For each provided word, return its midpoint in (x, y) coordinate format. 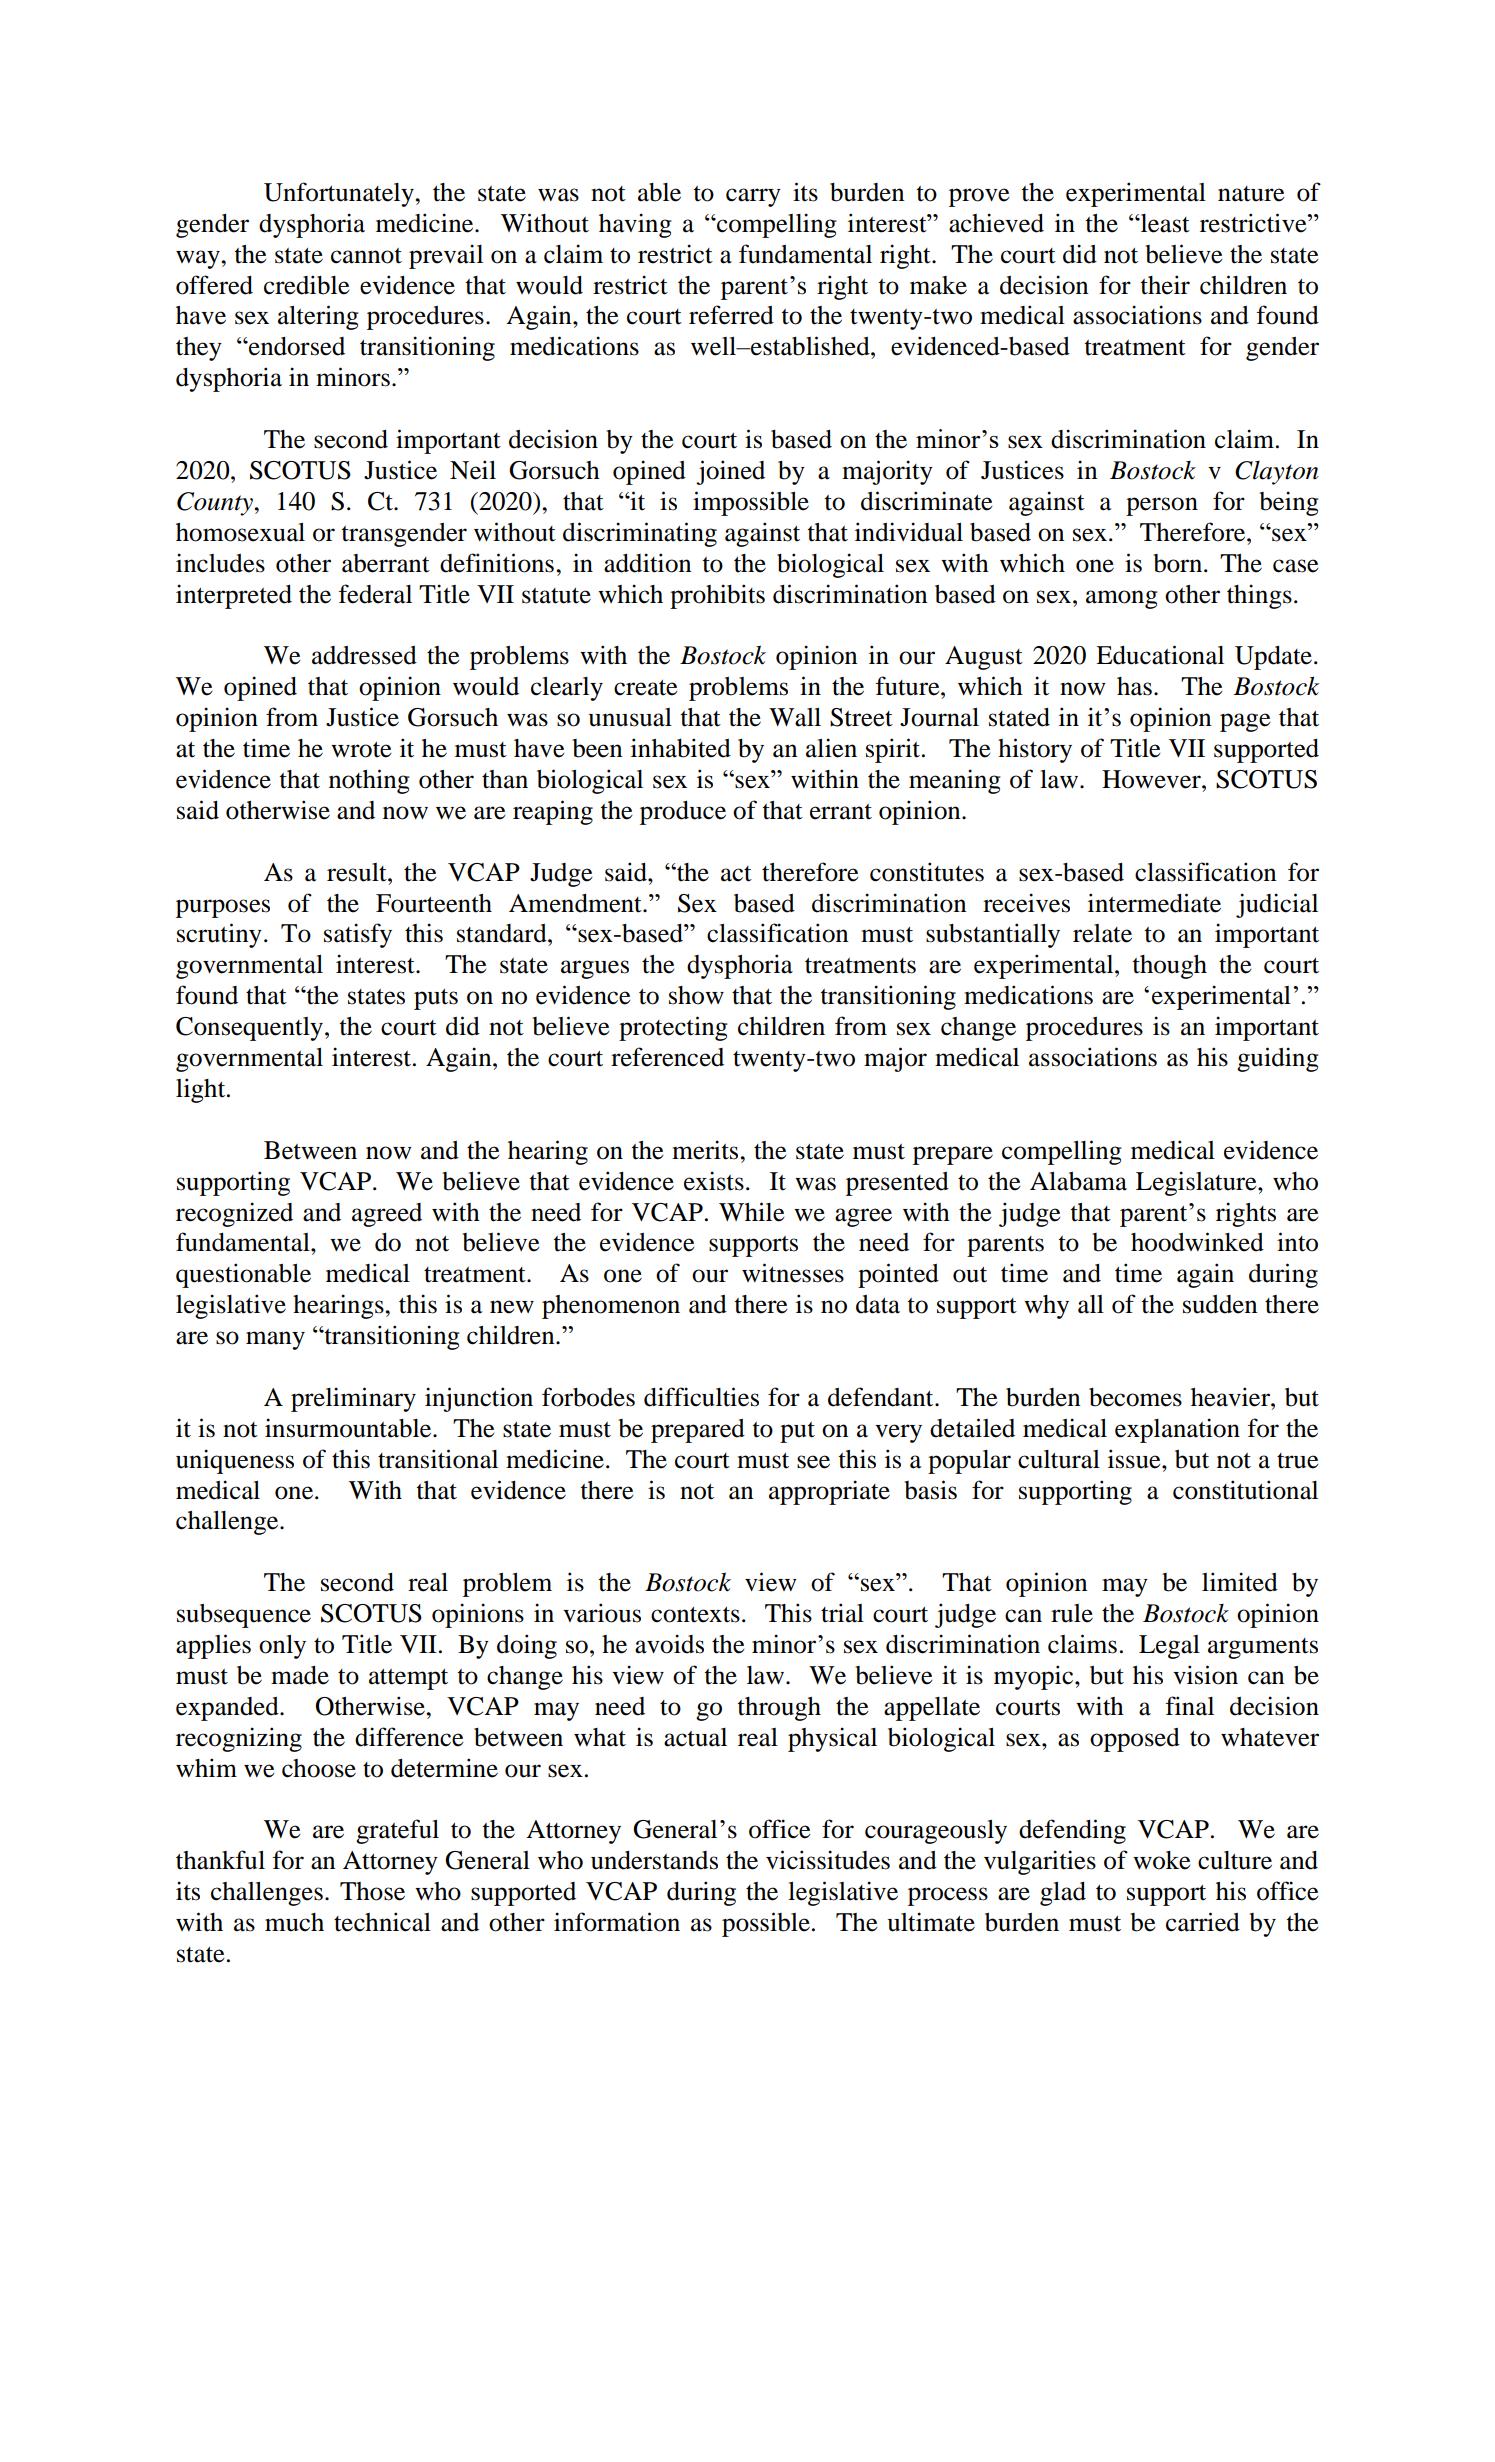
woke (1162, 1860)
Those (372, 1891)
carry (753, 197)
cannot (366, 256)
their (1165, 285)
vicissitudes (828, 1860)
